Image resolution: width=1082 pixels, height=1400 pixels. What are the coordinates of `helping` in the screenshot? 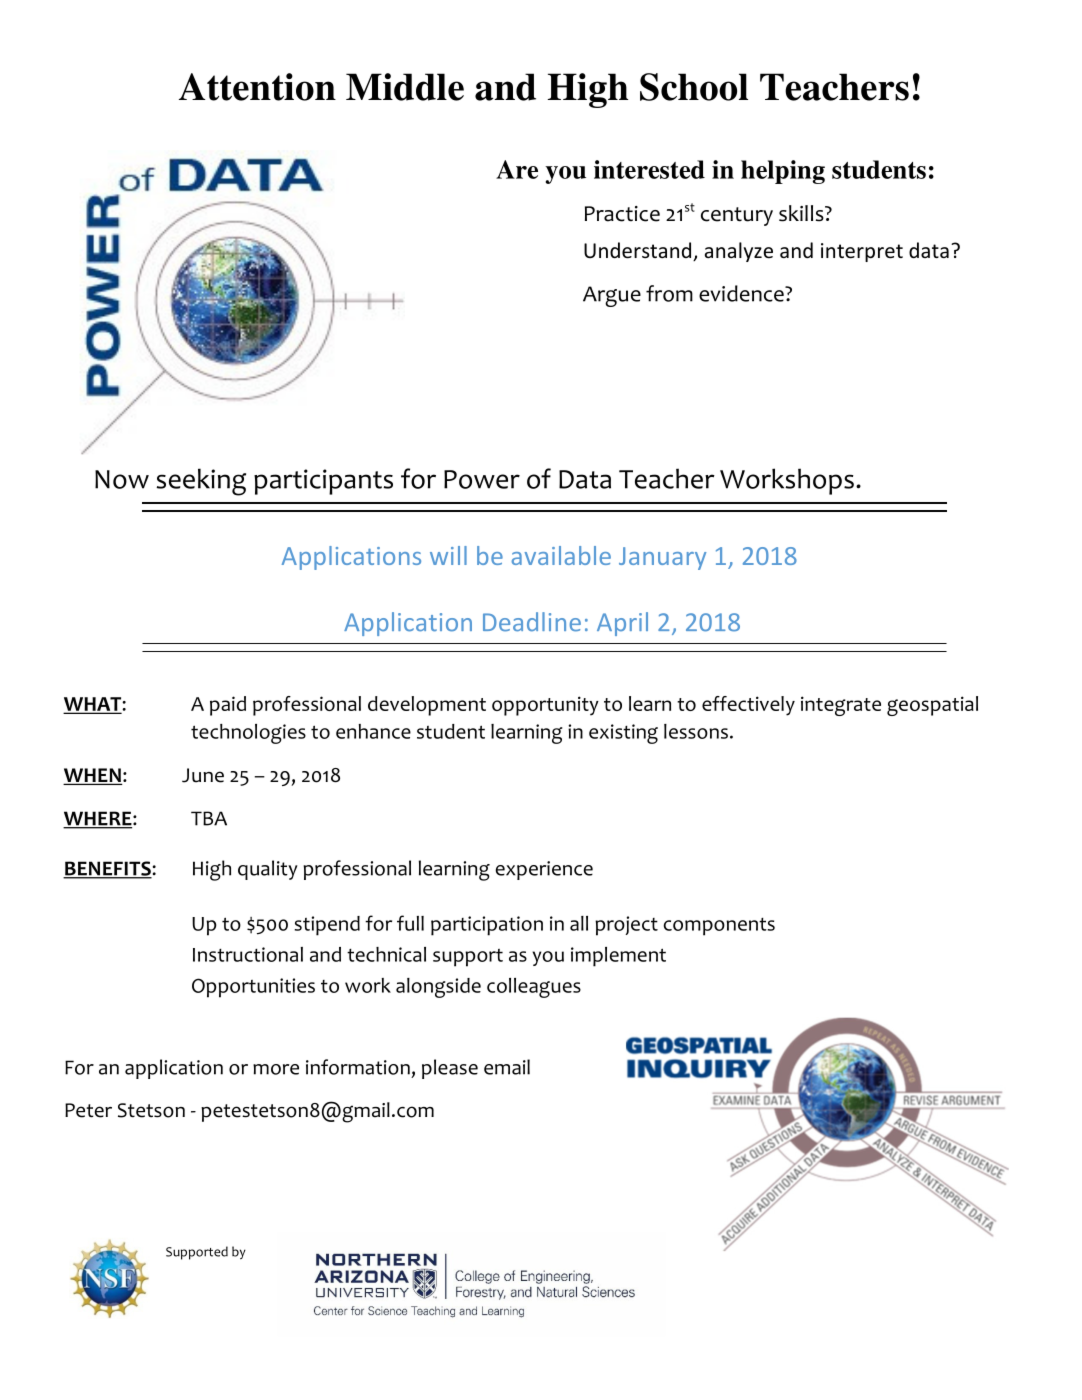 It's located at (783, 172).
